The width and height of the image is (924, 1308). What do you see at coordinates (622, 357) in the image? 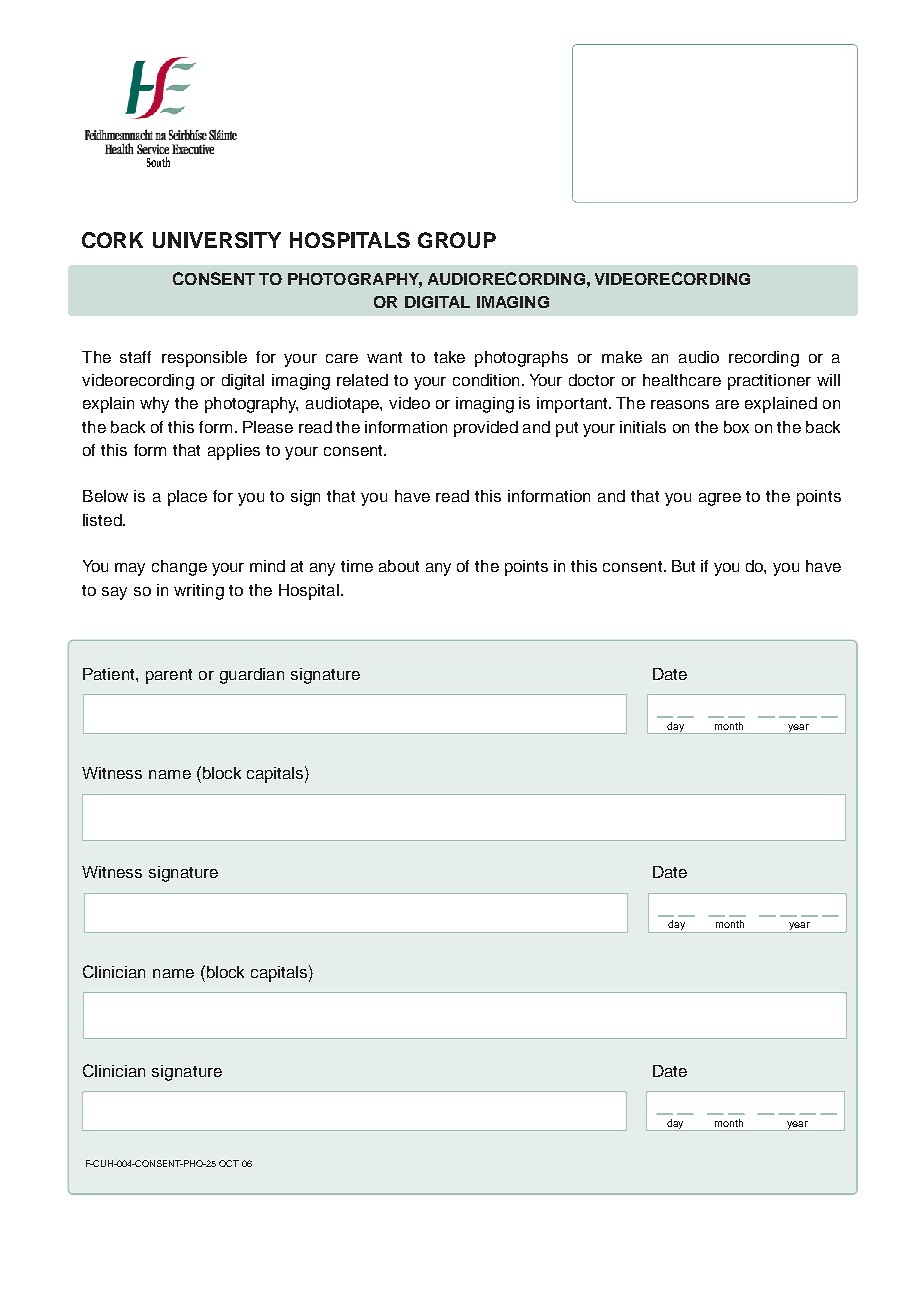
I see `make` at bounding box center [622, 357].
